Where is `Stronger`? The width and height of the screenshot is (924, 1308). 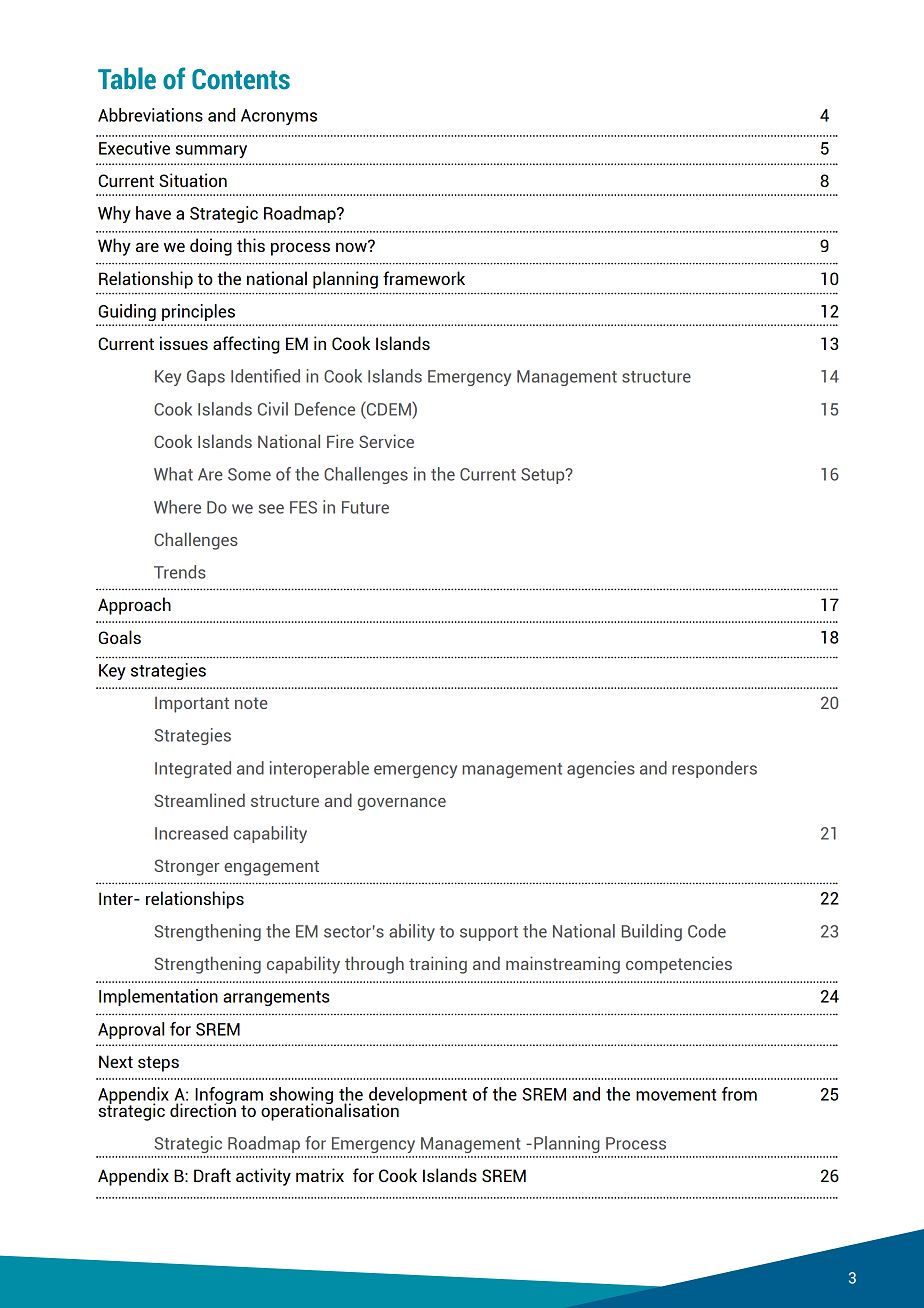
Stronger is located at coordinates (187, 867).
